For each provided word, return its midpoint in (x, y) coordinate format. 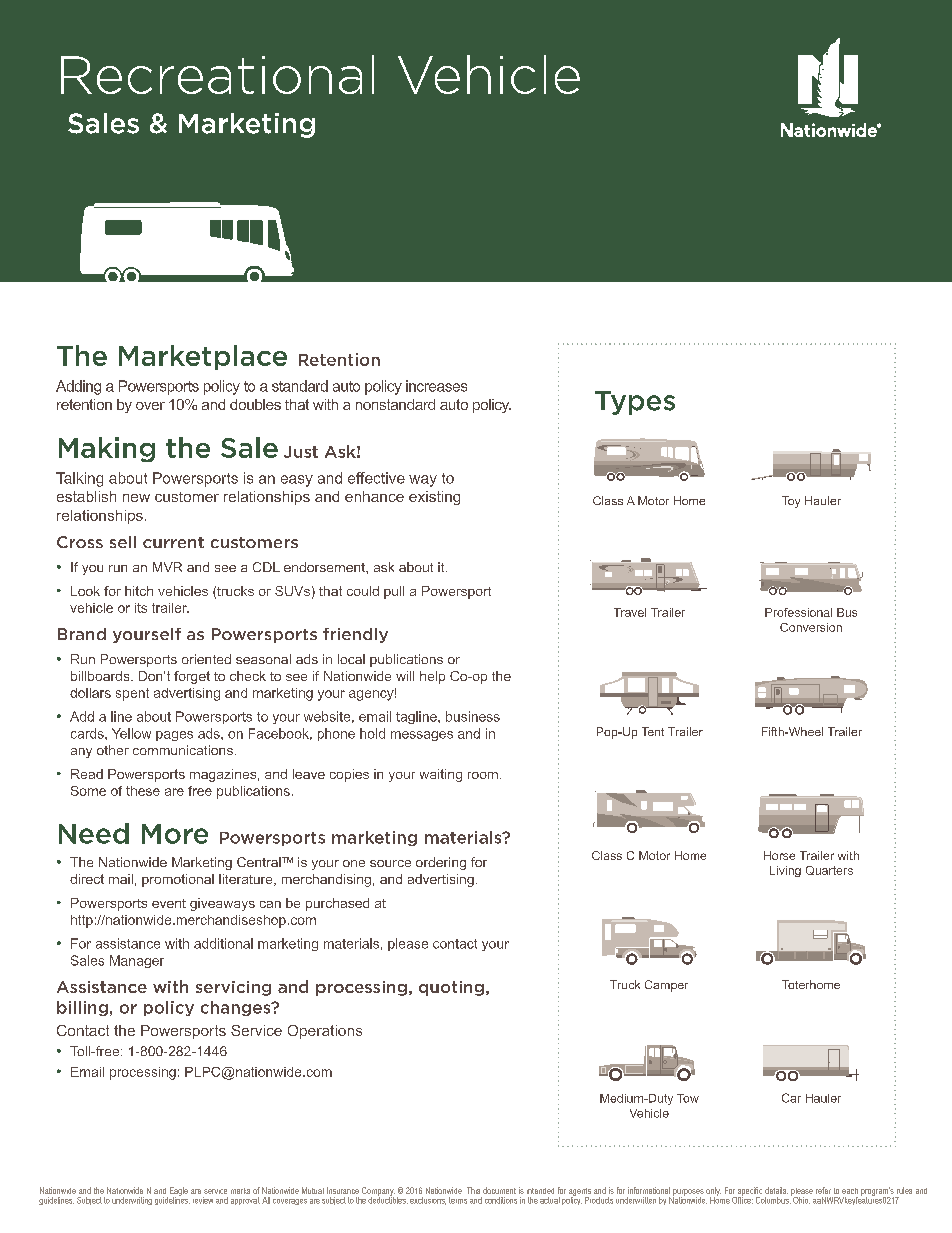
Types (635, 403)
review (203, 1200)
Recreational (217, 74)
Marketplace (203, 357)
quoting (451, 988)
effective (376, 478)
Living (785, 871)
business (473, 716)
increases (436, 386)
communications (183, 750)
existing (434, 498)
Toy (791, 502)
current (173, 542)
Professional (798, 612)
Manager (137, 961)
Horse (779, 855)
